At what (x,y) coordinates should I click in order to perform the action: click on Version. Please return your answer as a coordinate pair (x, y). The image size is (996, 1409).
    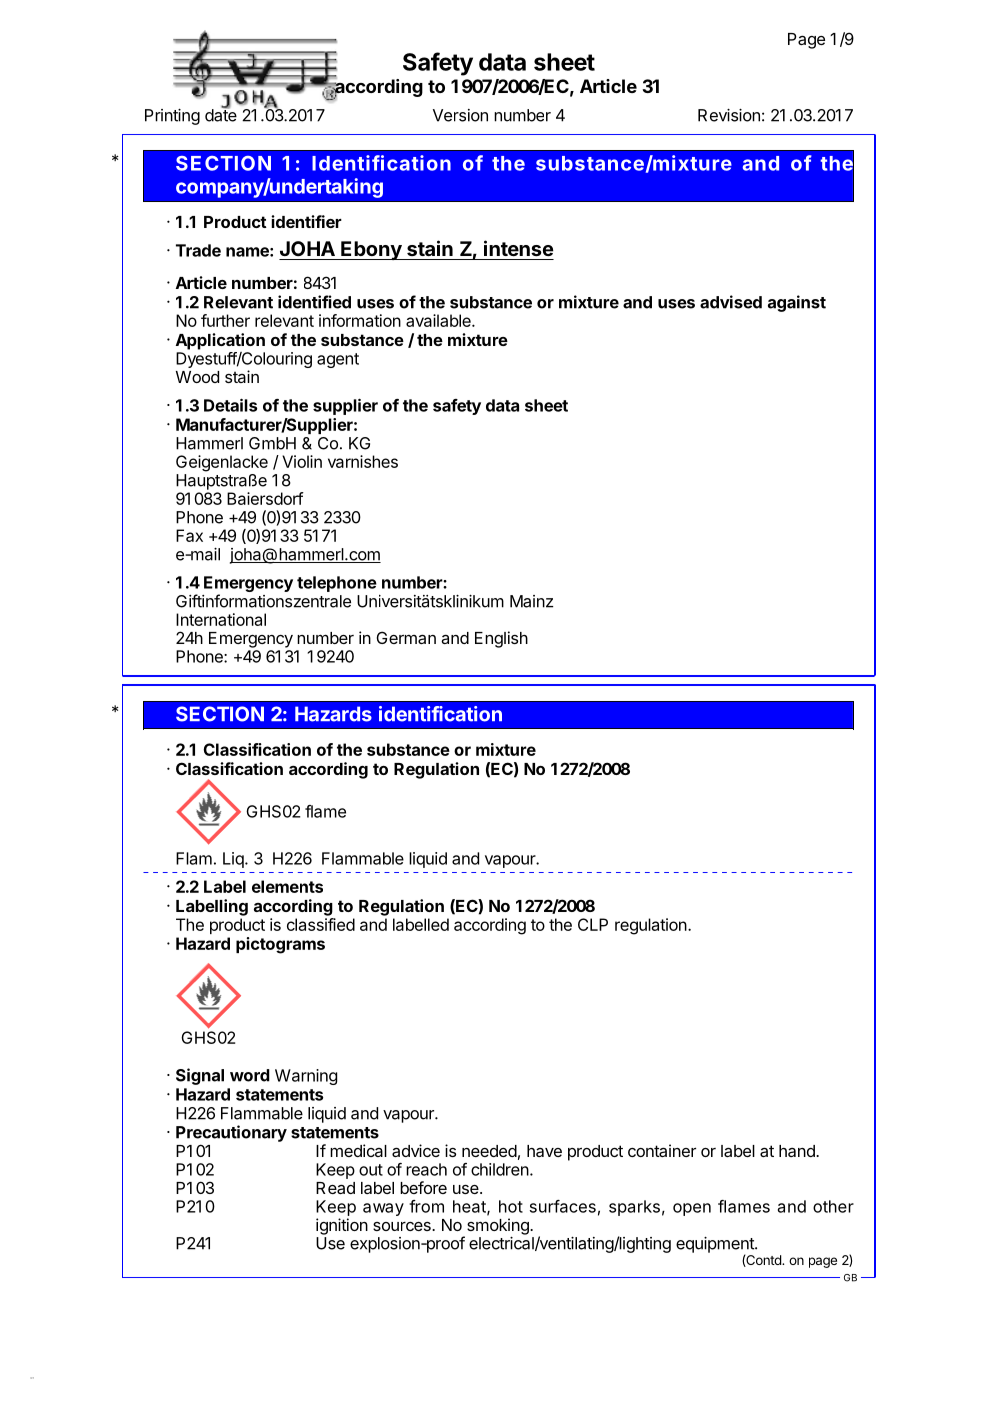
    Looking at the image, I should click on (460, 115).
